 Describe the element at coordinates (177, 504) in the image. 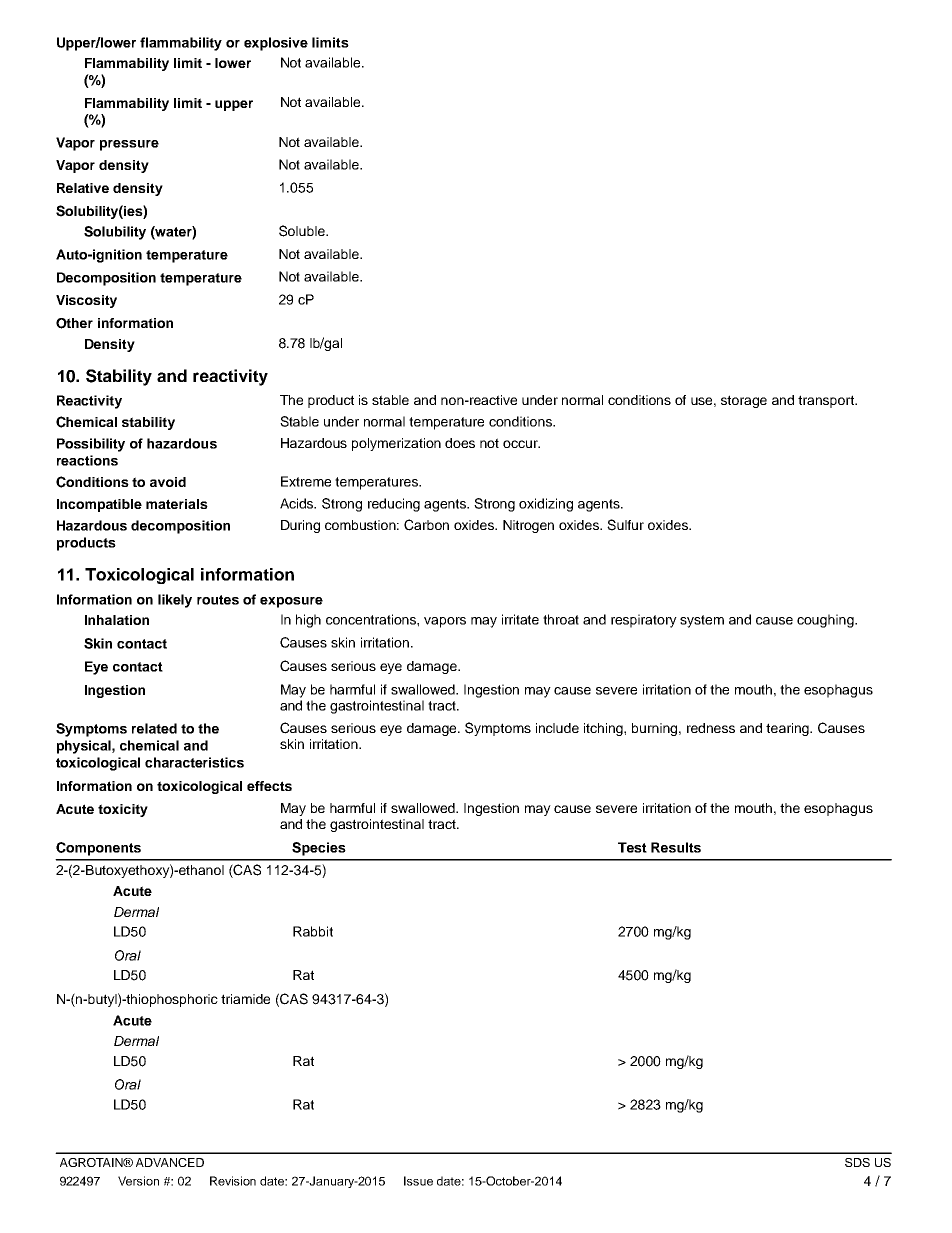

I see `materials` at that location.
